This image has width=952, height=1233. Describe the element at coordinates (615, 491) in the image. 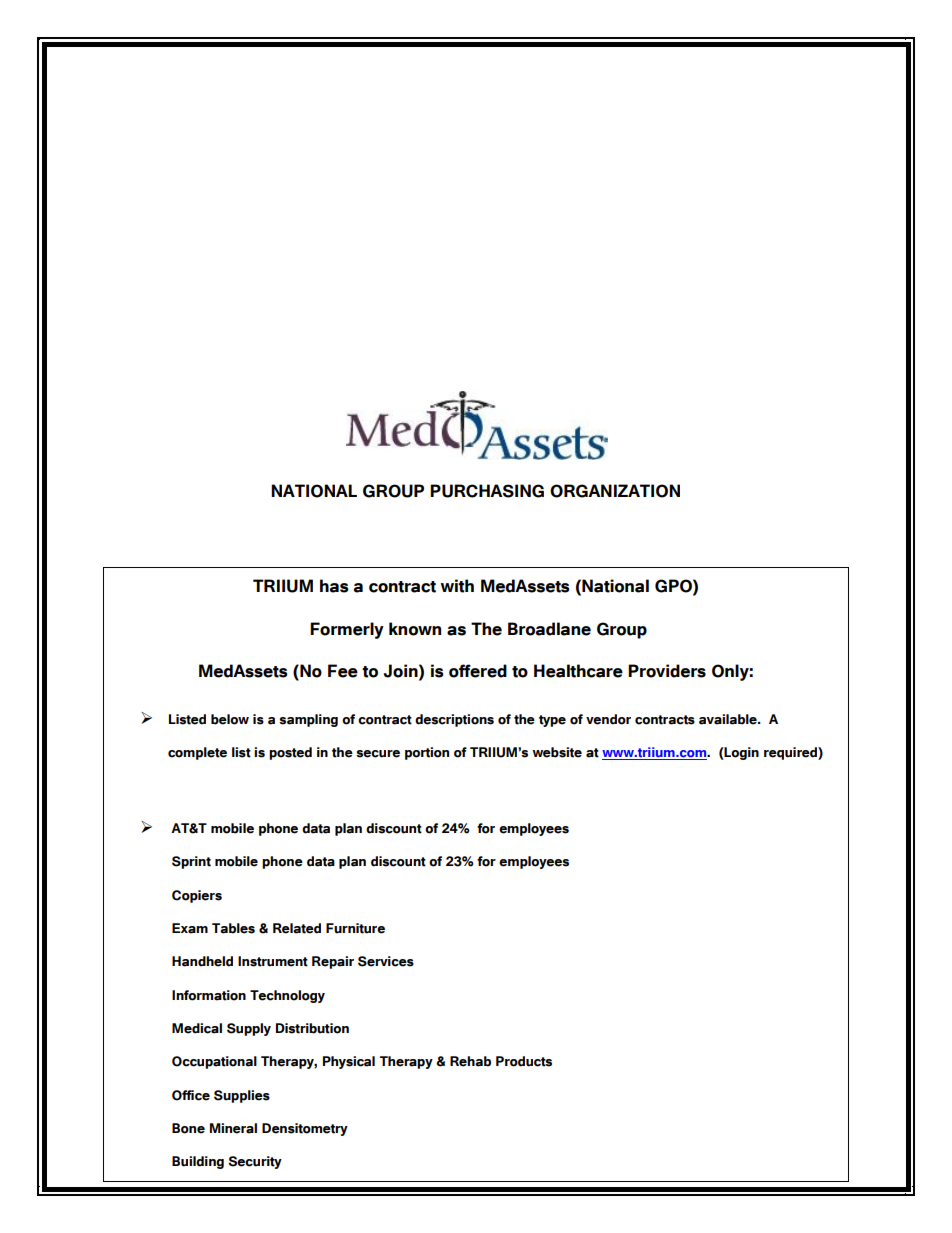

I see `ORGANIZATION` at that location.
